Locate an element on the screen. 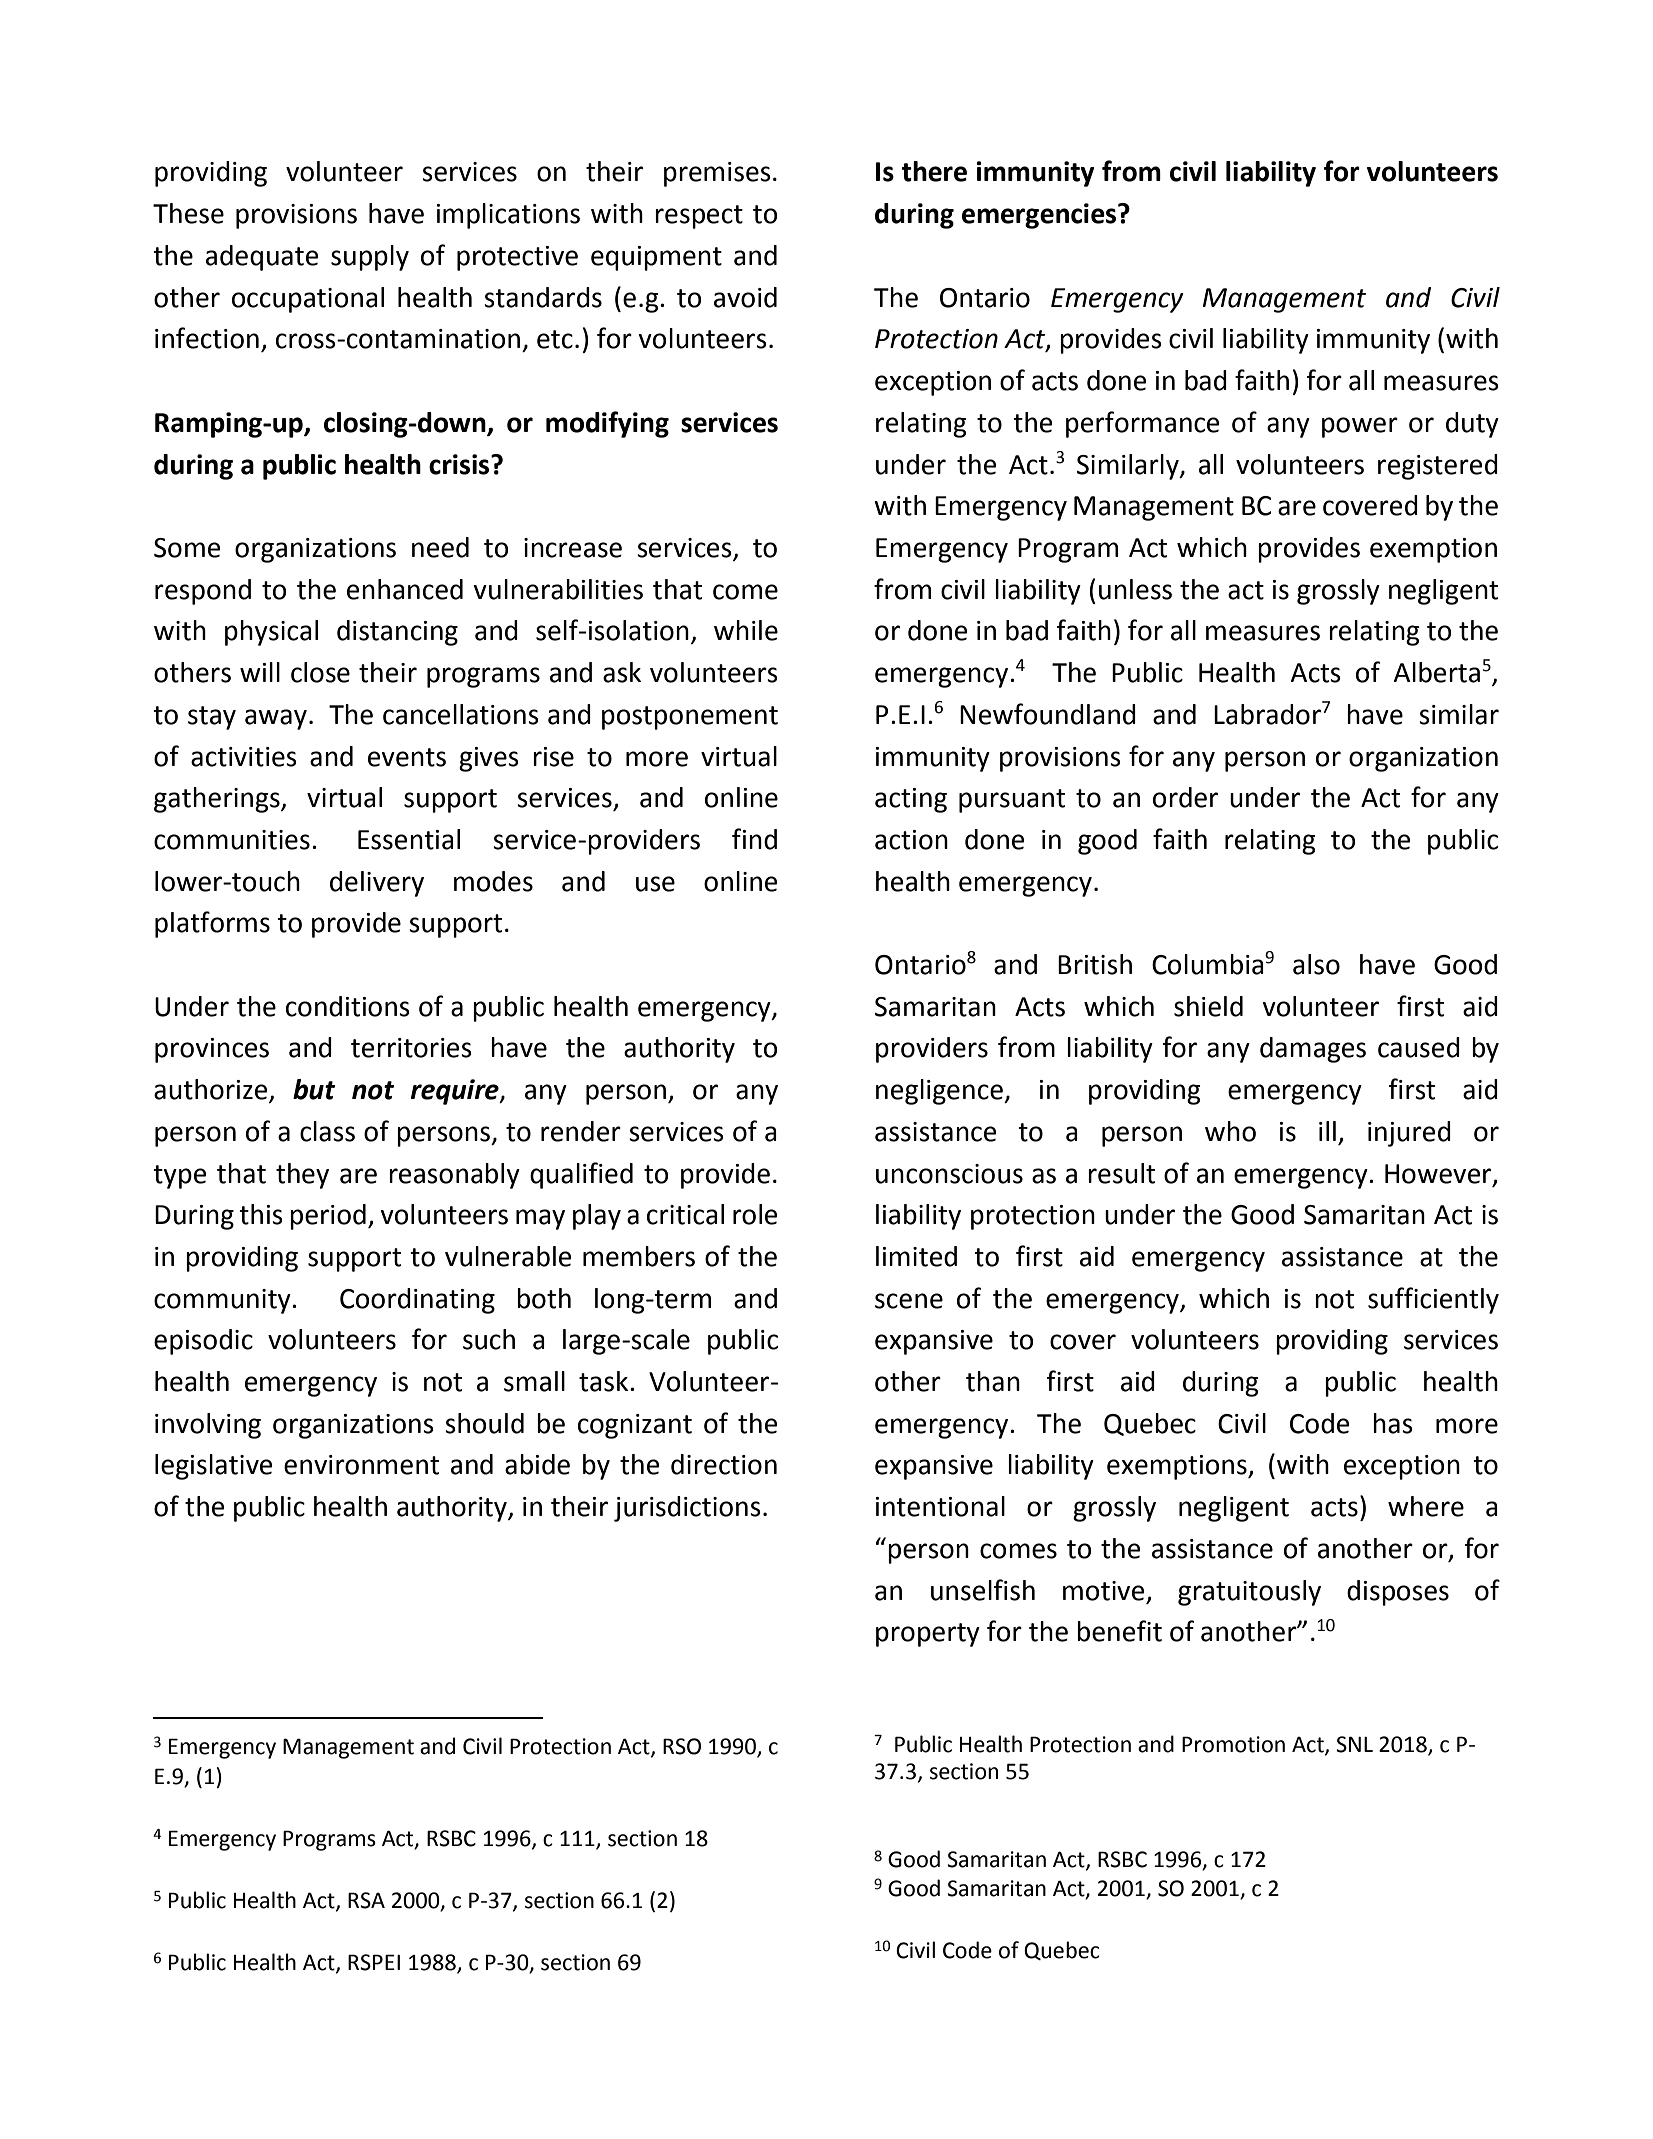 The image size is (1653, 2139). damages is located at coordinates (1313, 1050).
